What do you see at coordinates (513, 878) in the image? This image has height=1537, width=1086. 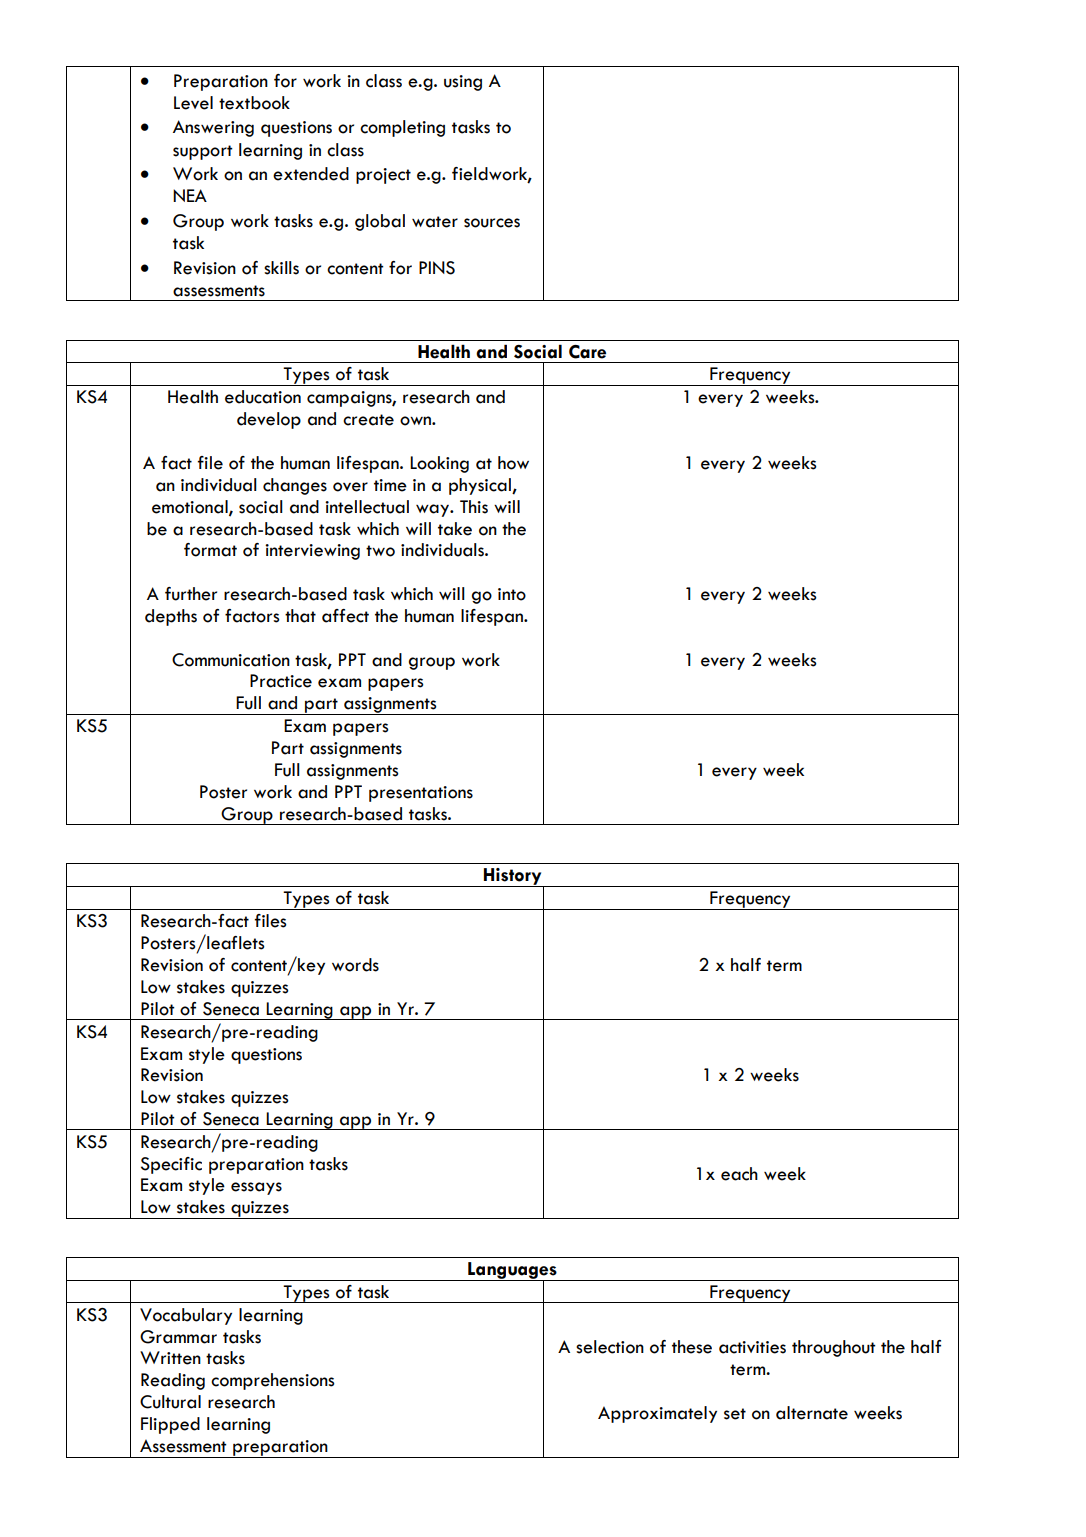 I see `History` at bounding box center [513, 878].
